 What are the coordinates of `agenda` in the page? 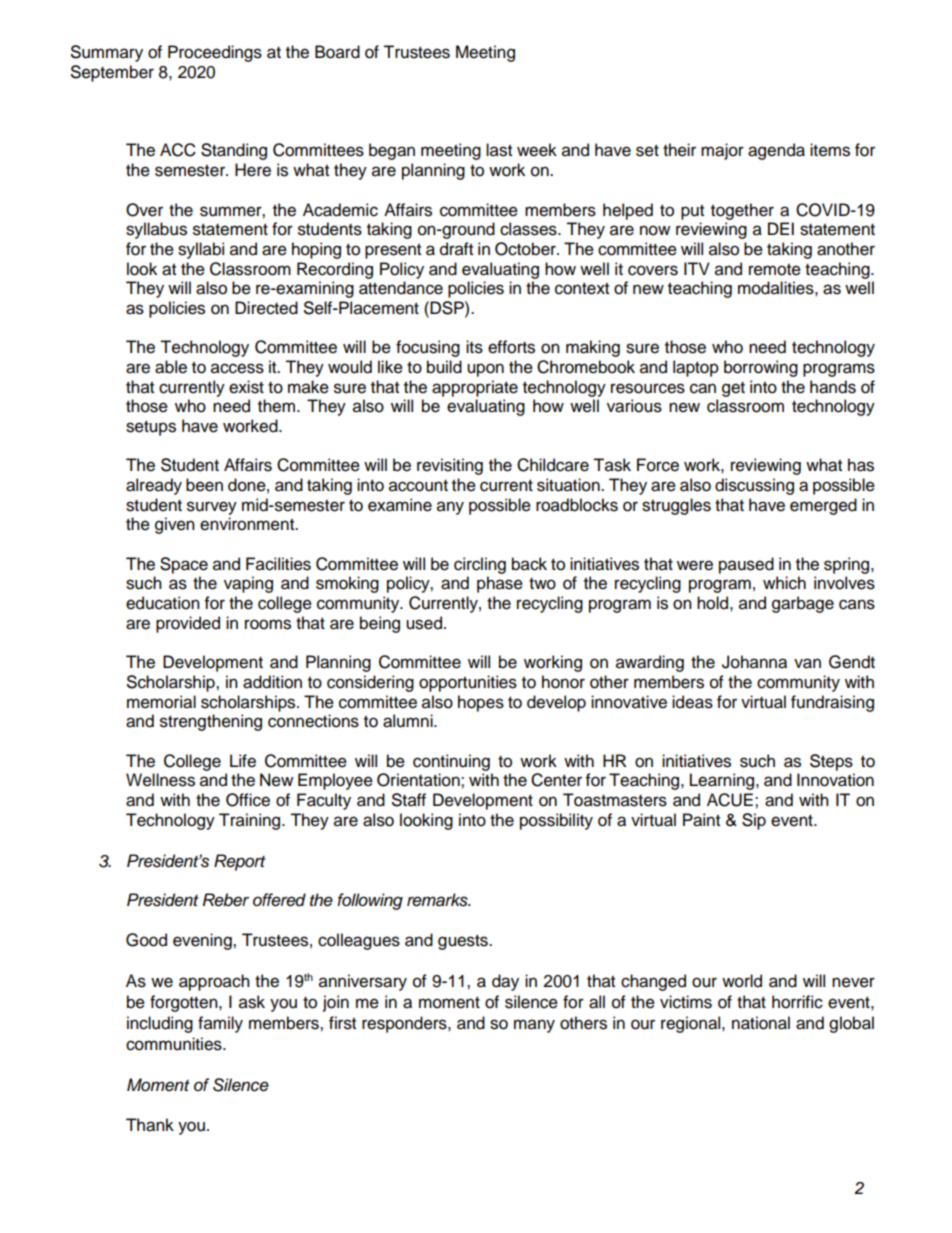 It's located at (776, 151).
